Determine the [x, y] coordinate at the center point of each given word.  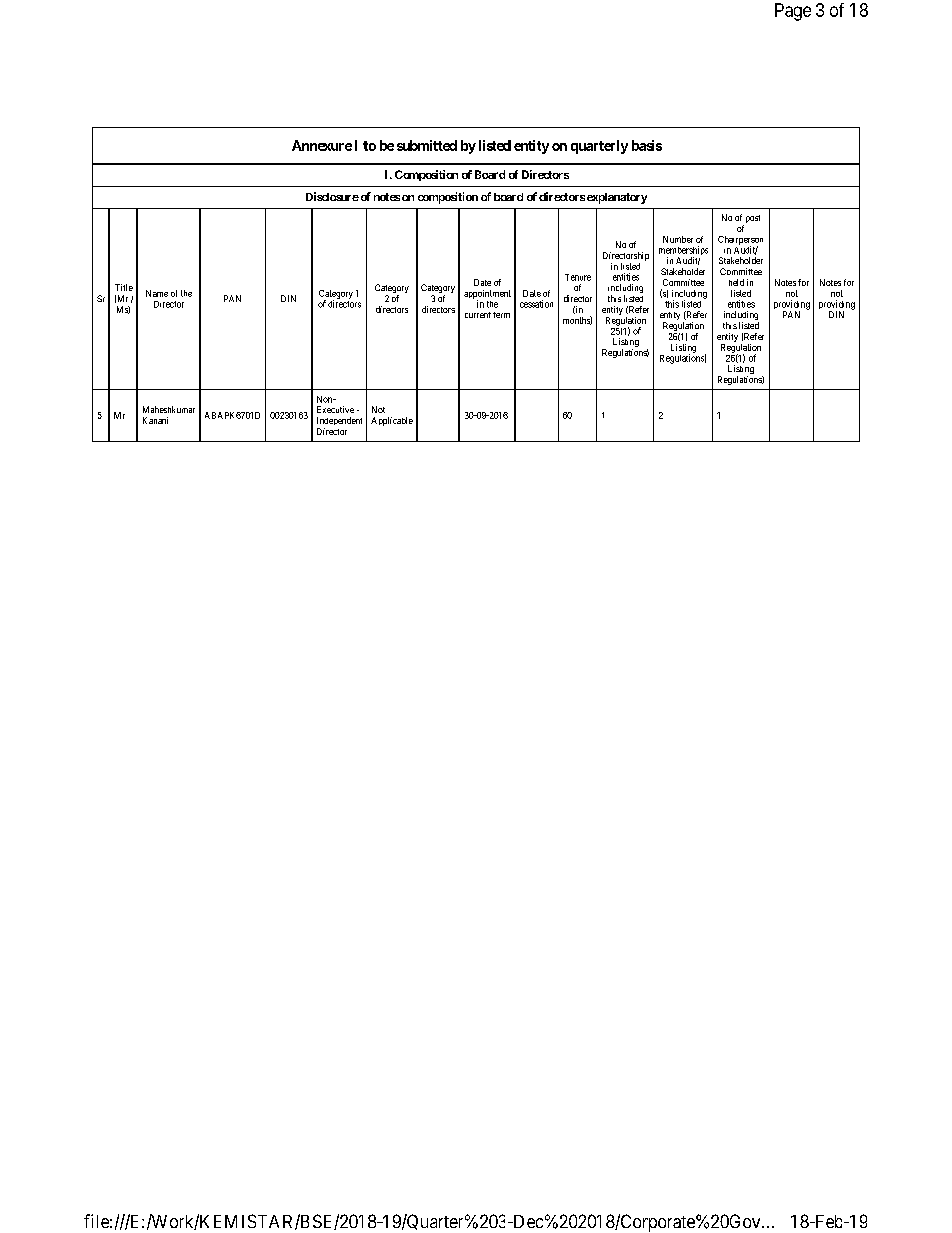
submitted [427, 145]
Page [793, 12]
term [501, 315]
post [753, 219]
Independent [339, 423]
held [736, 282]
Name [157, 293]
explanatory [617, 198]
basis [647, 145]
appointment [487, 295]
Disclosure [332, 196]
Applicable [392, 421]
